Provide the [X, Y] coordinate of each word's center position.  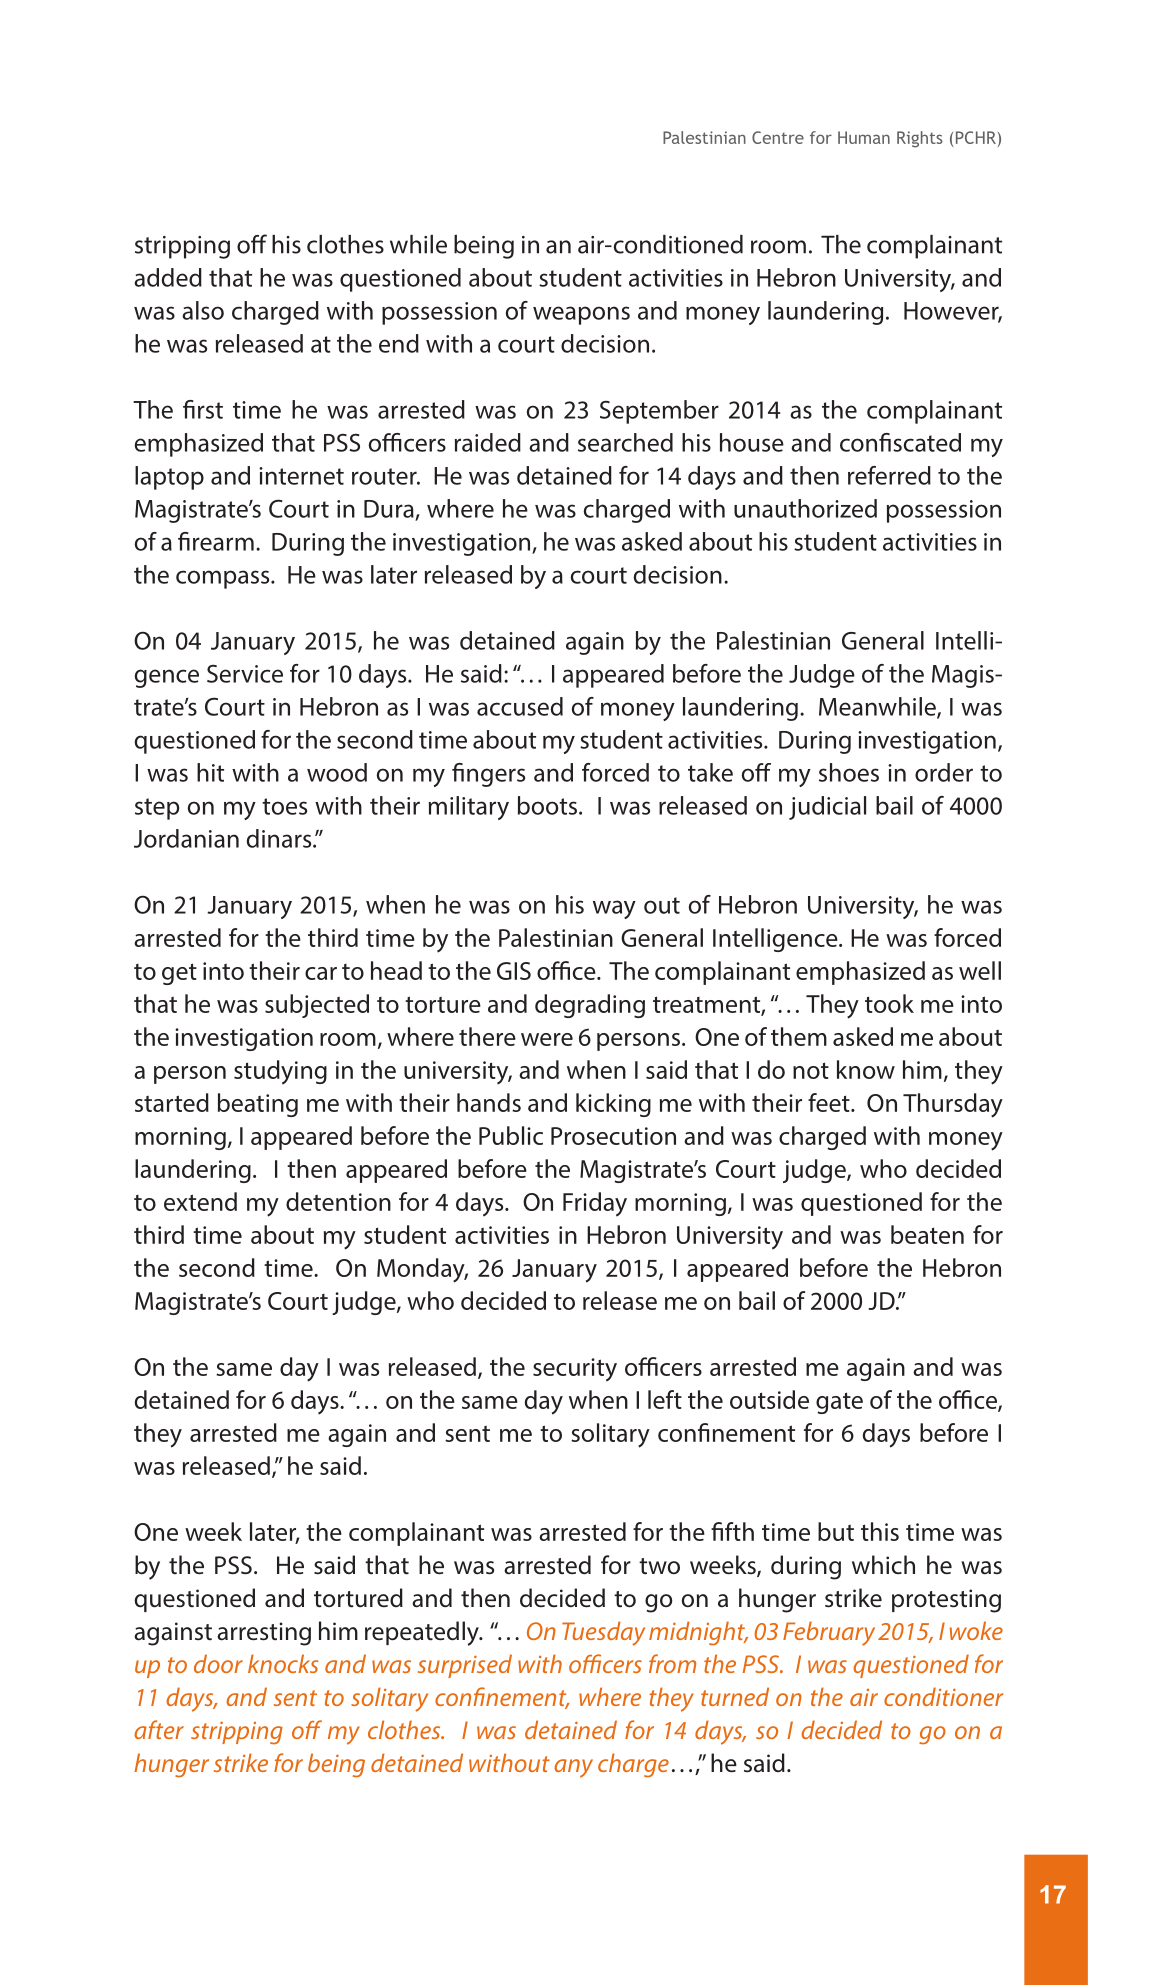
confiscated [900, 442]
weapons [581, 315]
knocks [283, 1663]
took [889, 1003]
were [547, 1039]
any [573, 1768]
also [203, 310]
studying [280, 1072]
